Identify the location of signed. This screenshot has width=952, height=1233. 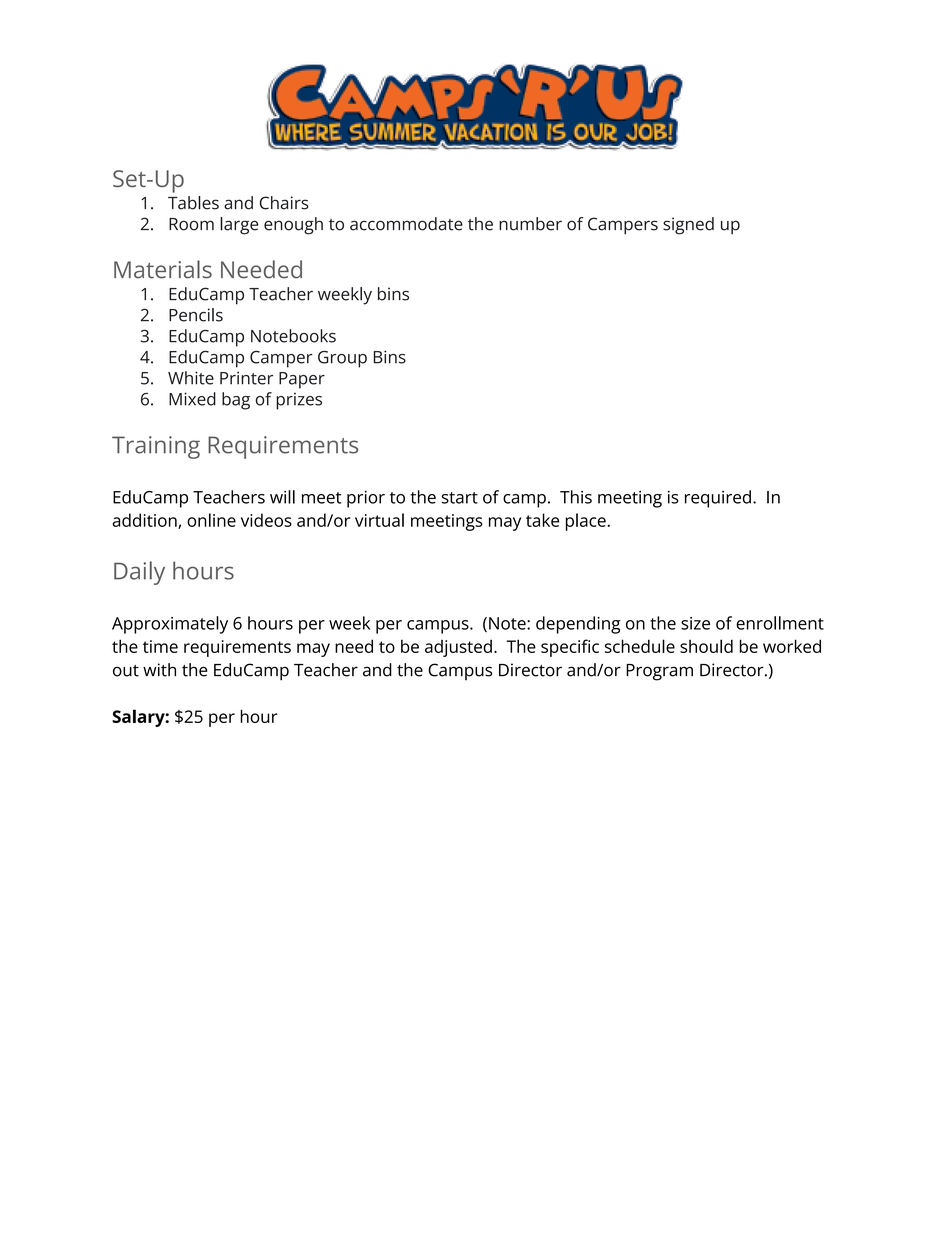
(688, 226).
